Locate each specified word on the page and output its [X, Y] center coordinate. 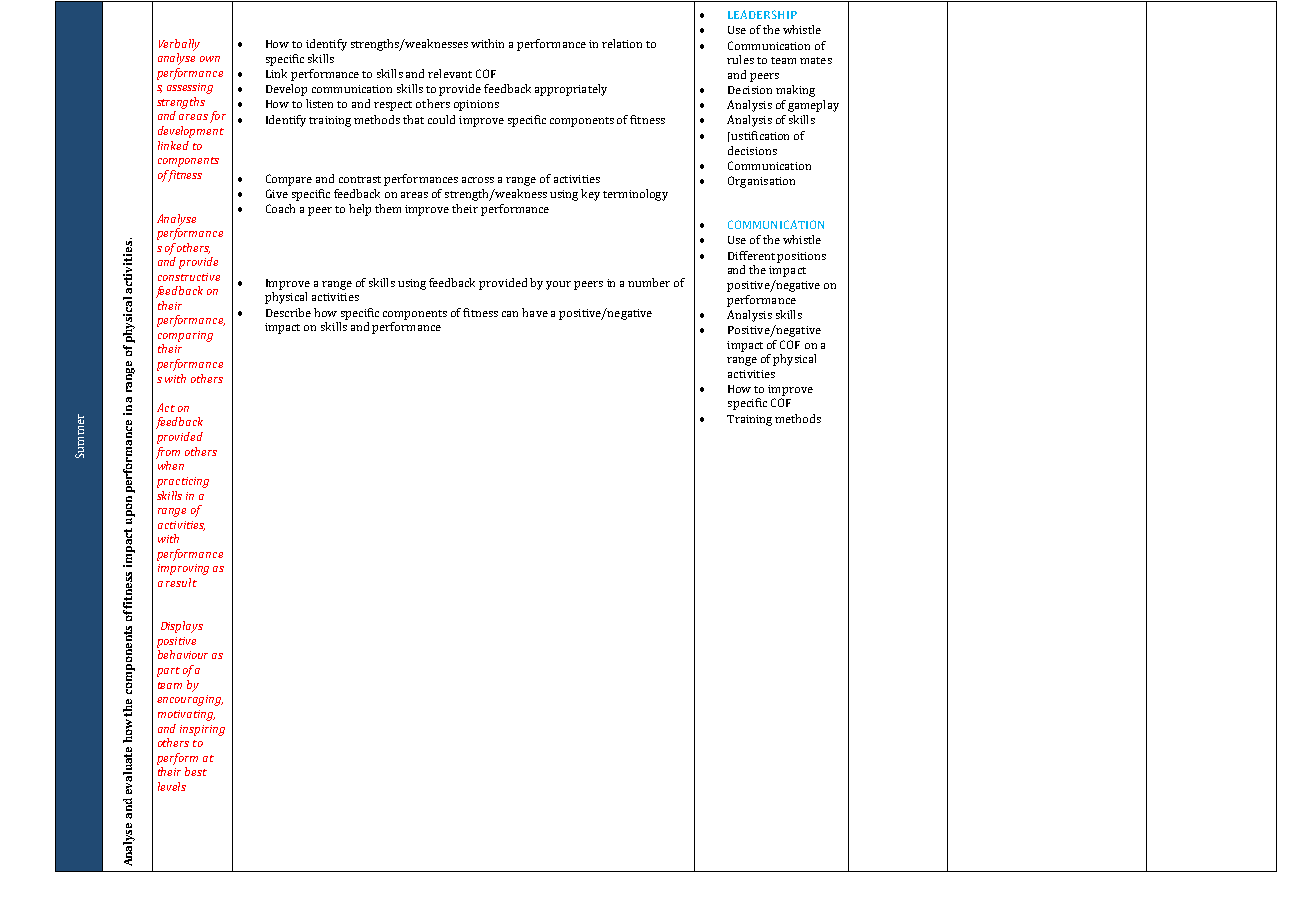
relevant [450, 73]
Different [751, 255]
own [210, 59]
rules [740, 59]
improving [183, 569]
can [510, 314]
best [196, 771]
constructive [189, 277]
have [535, 312]
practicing [183, 482]
